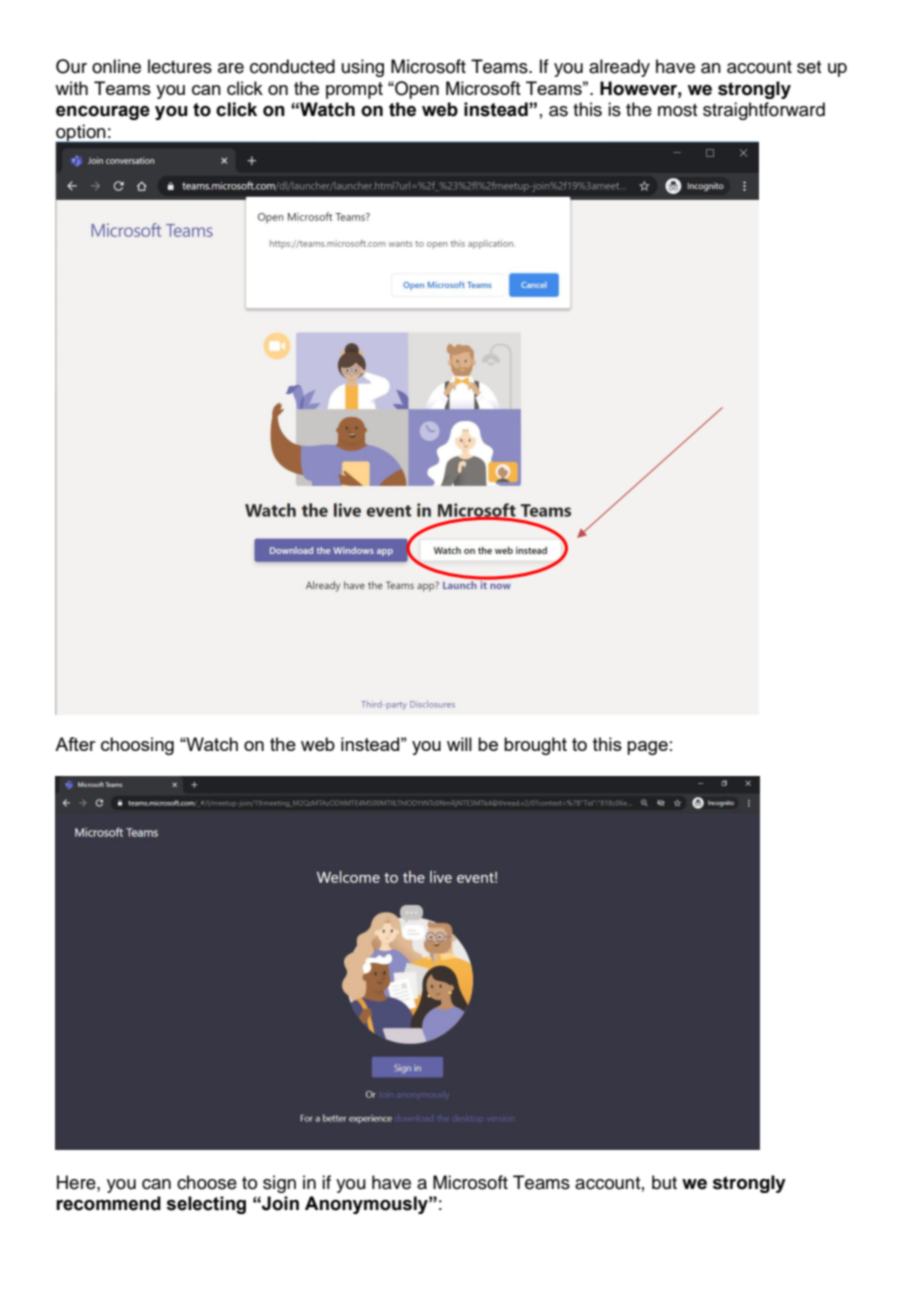 The height and width of the image is (1308, 924). Describe the element at coordinates (677, 110) in the image. I see `most` at that location.
